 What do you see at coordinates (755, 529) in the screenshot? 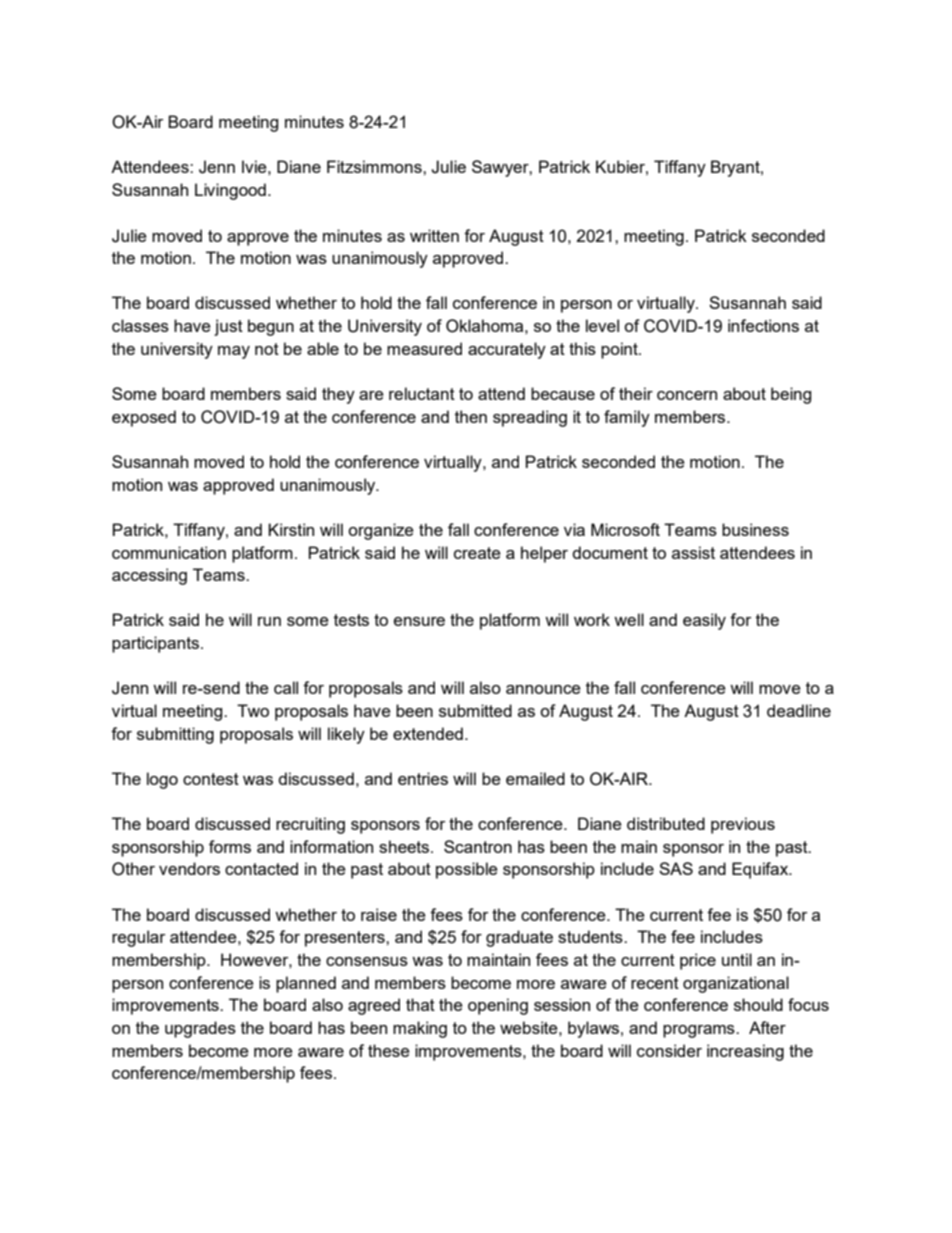
I see `business` at bounding box center [755, 529].
